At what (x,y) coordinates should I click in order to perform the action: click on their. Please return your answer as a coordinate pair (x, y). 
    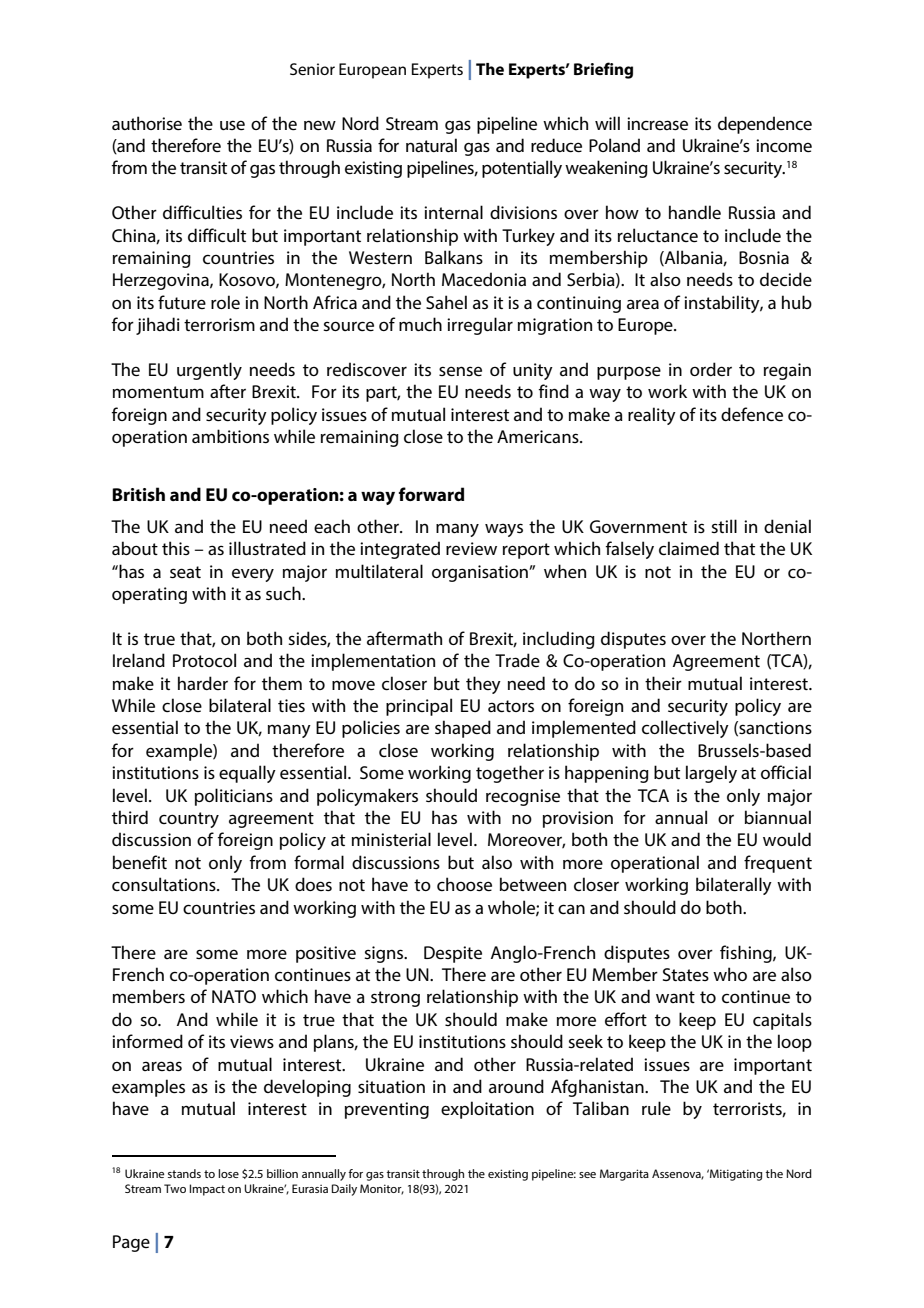
    Looking at the image, I should click on (663, 683).
